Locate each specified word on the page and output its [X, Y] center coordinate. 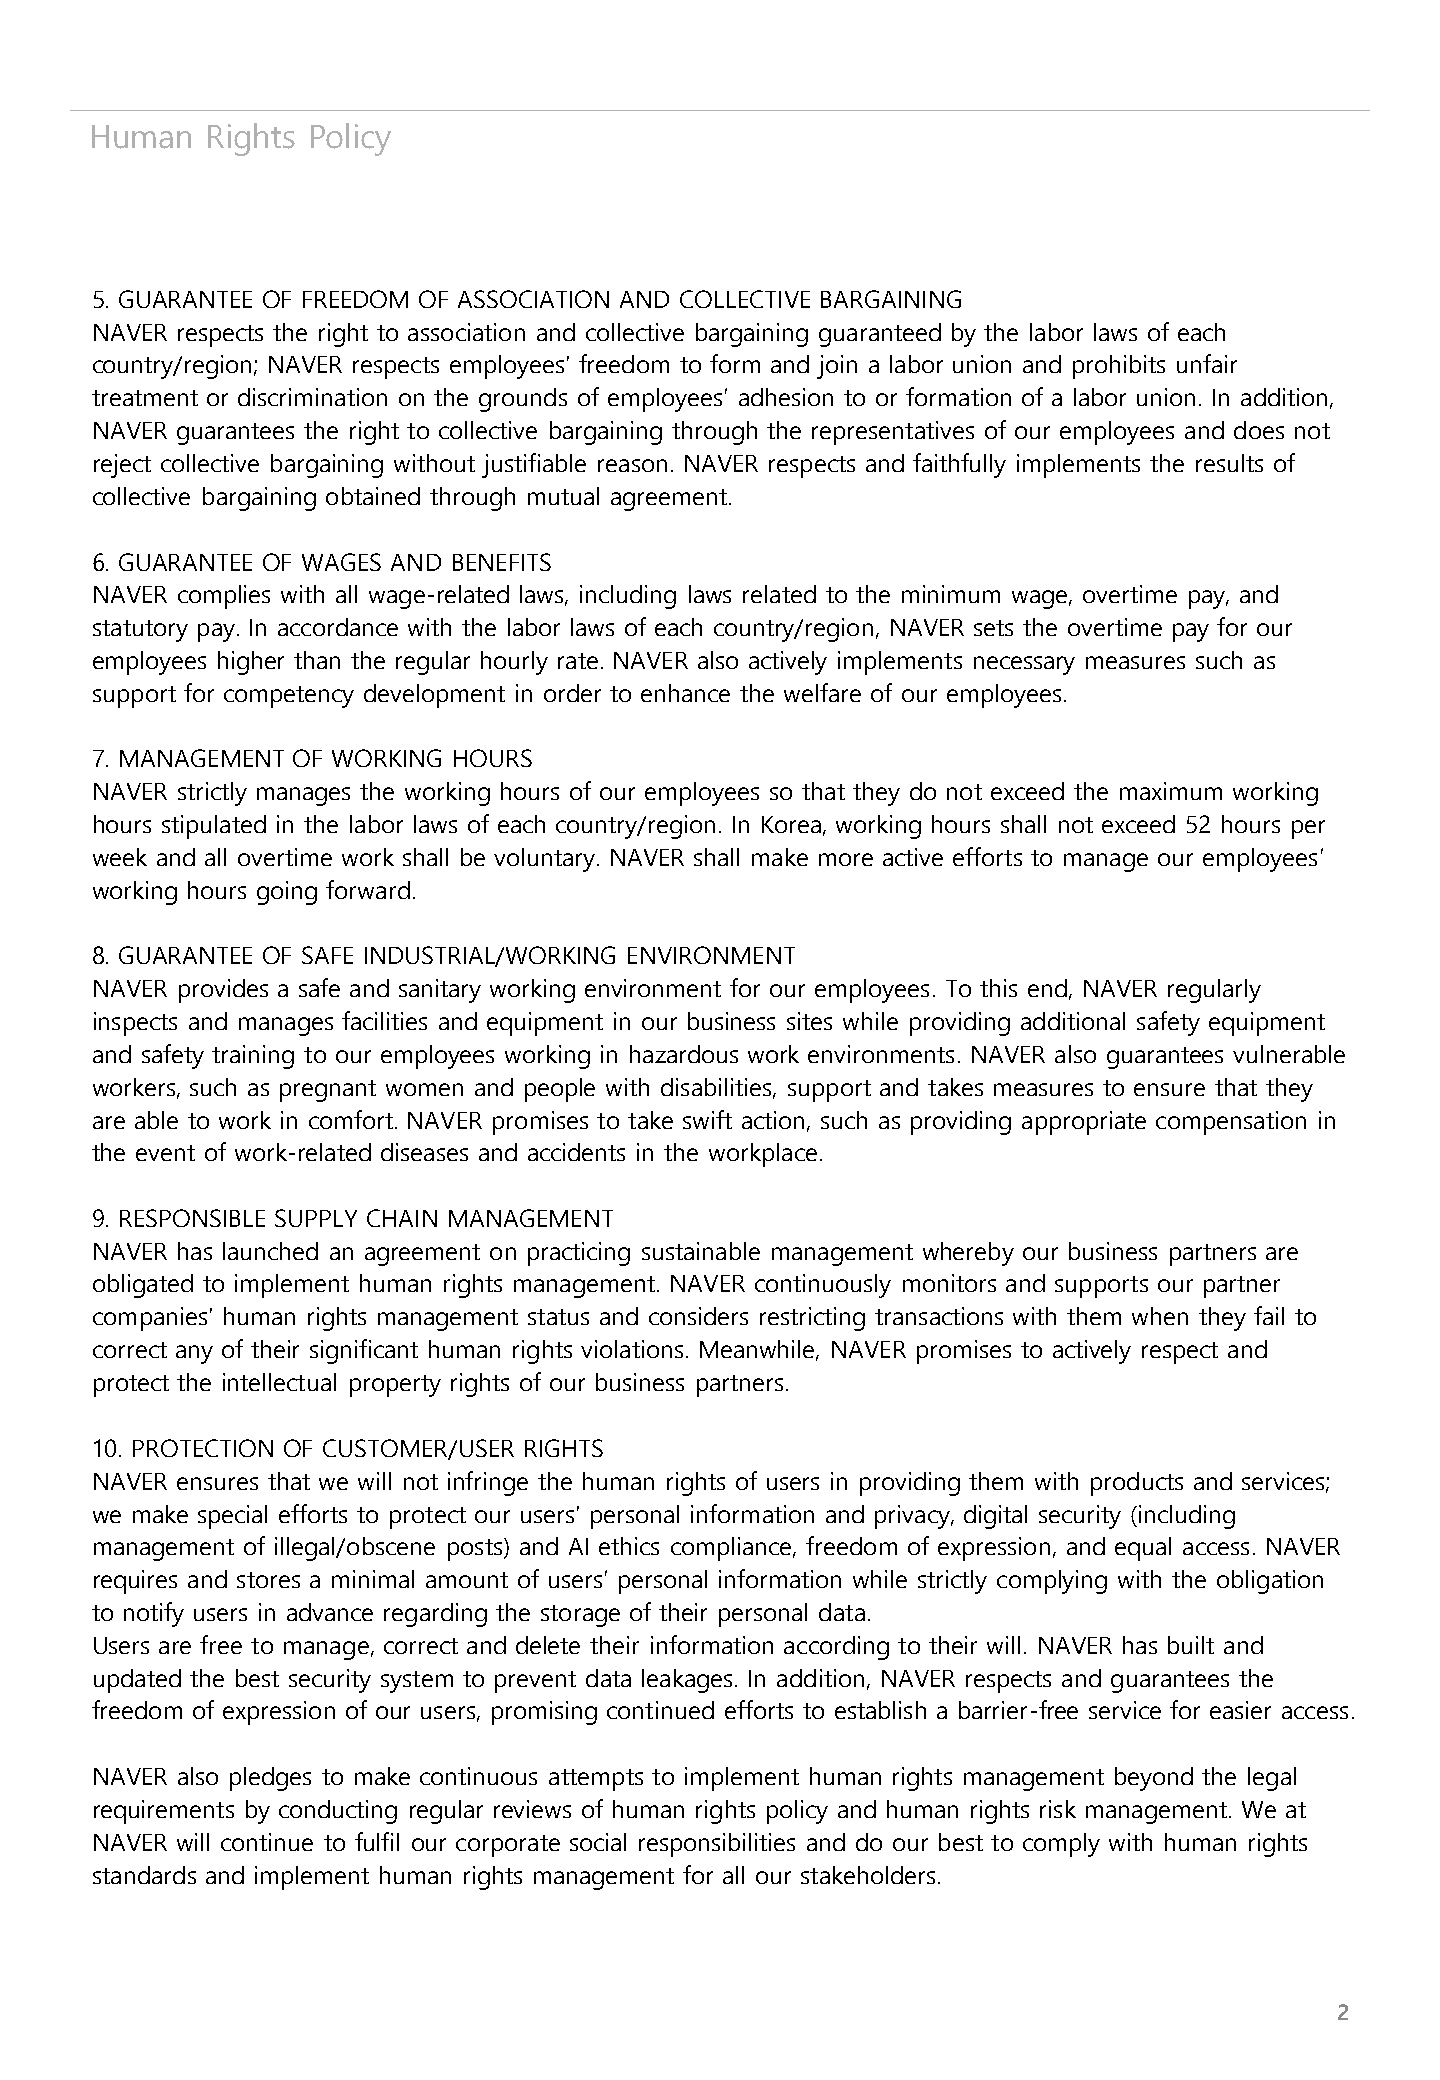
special [232, 1517]
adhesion [786, 397]
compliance [732, 1549]
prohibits [1119, 367]
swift [707, 1119]
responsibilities [717, 1845]
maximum [1171, 791]
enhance [685, 693]
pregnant [328, 1091]
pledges [270, 1779]
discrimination [312, 397]
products [1137, 1484]
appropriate [1084, 1123]
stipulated [214, 827]
